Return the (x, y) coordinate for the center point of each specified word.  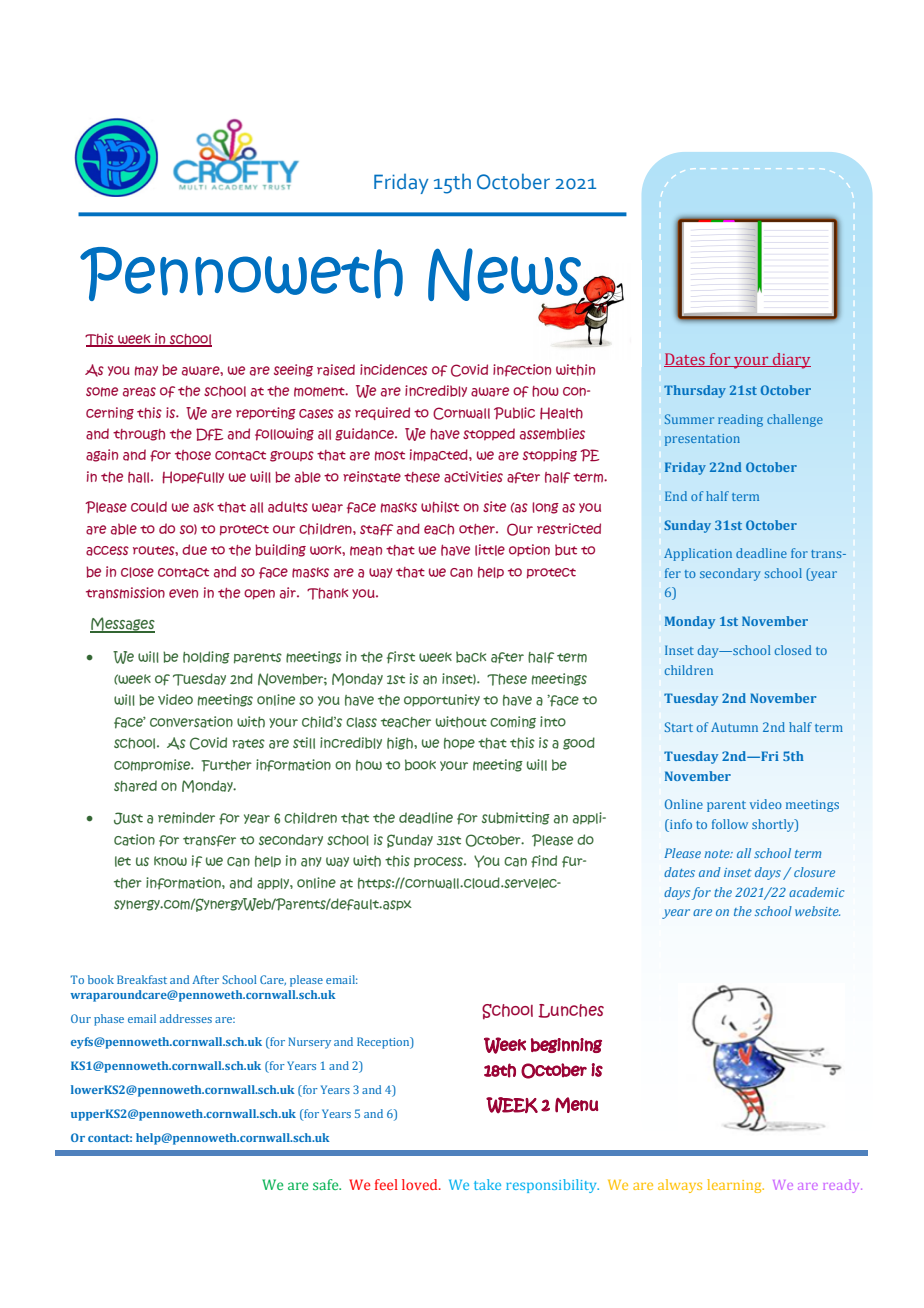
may (146, 371)
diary (791, 361)
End (676, 496)
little (490, 550)
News (505, 276)
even (183, 593)
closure (814, 872)
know (170, 861)
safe (327, 1184)
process (439, 862)
